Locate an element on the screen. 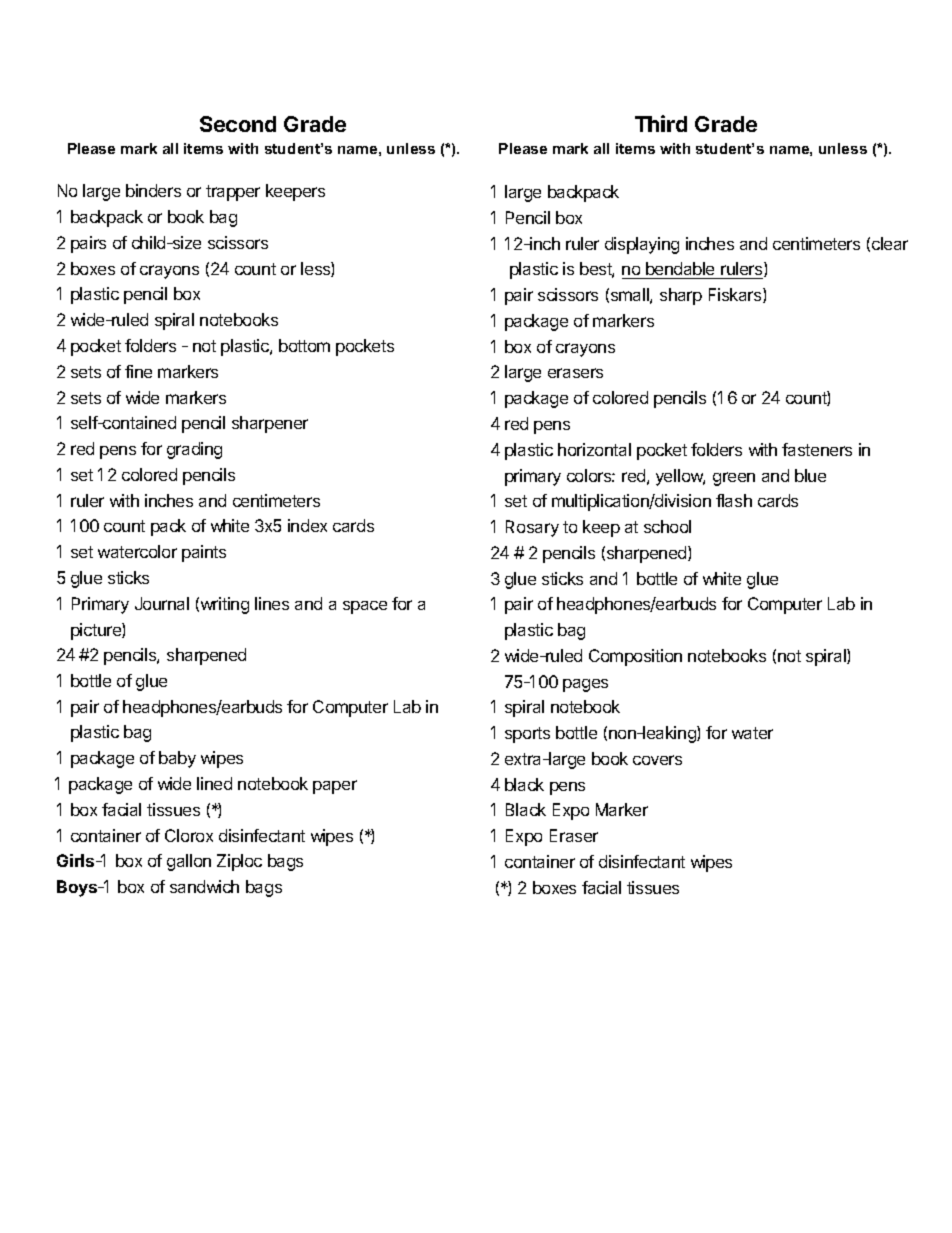  blue is located at coordinates (810, 475).
